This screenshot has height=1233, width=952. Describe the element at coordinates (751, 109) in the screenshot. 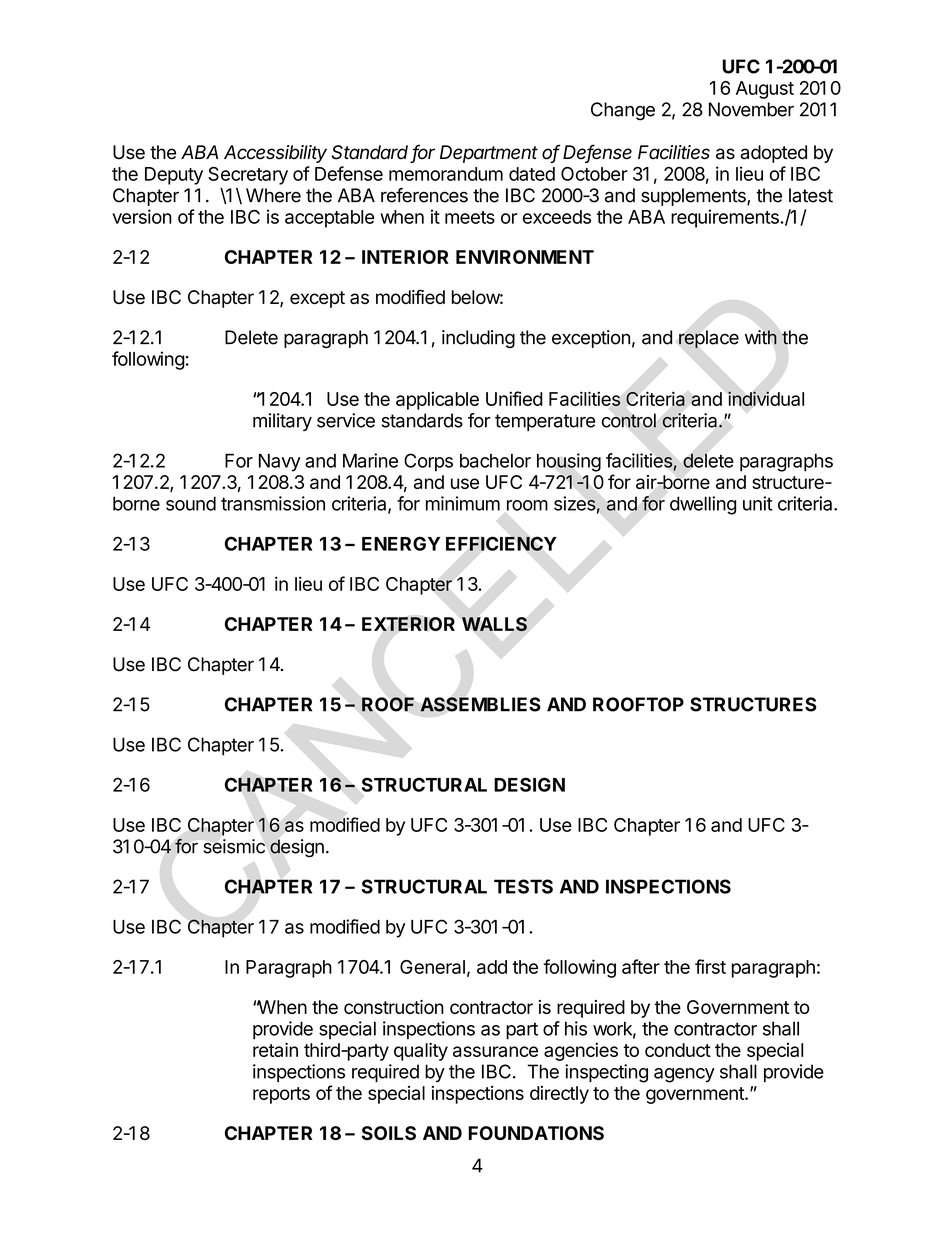

I see `November` at that location.
